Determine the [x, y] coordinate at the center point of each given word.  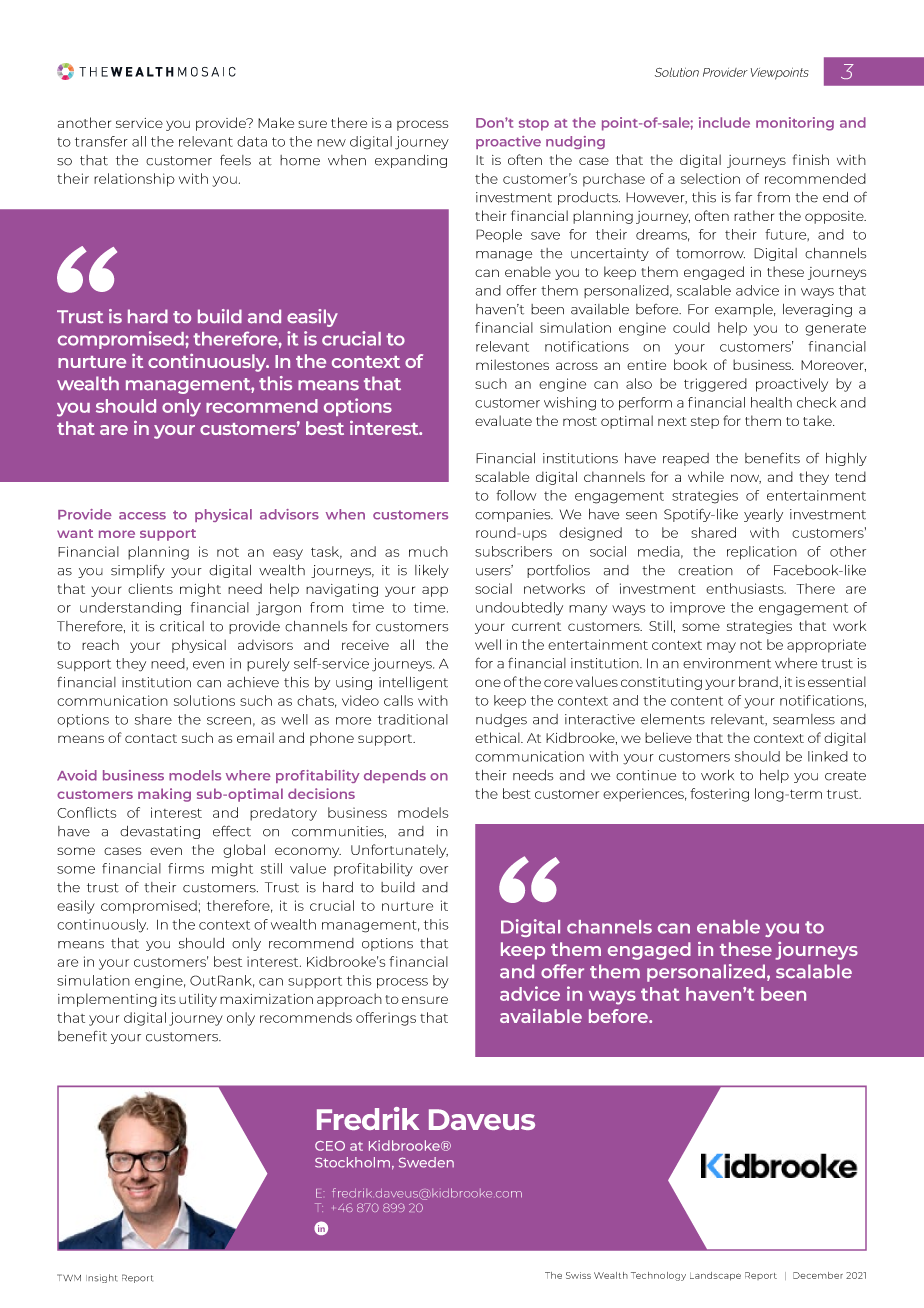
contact [151, 738]
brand [758, 681]
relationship [134, 180]
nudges [501, 720]
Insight [101, 1278]
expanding [411, 161]
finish [811, 159]
